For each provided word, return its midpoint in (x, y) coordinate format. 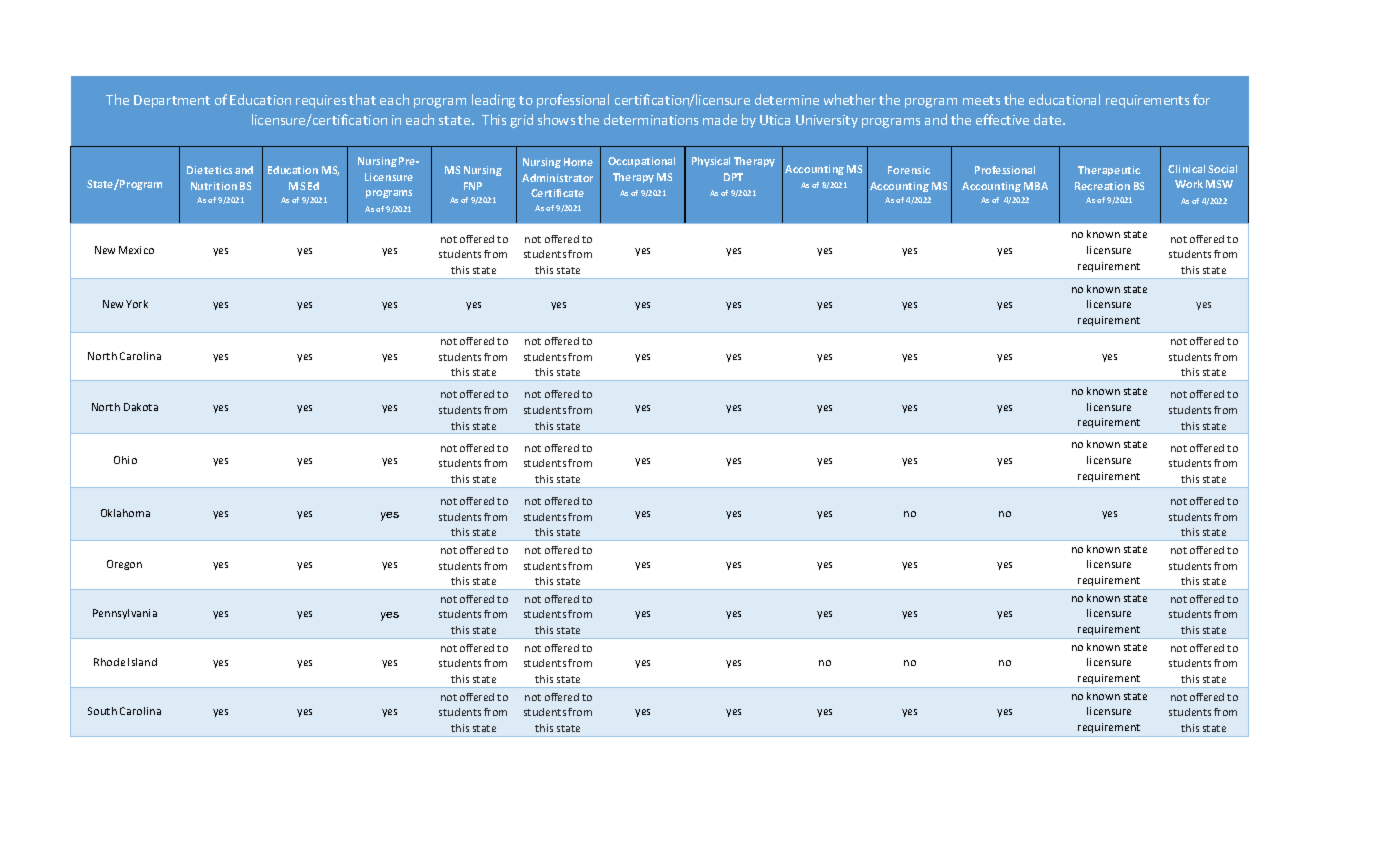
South (102, 711)
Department (172, 101)
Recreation (1102, 186)
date (1049, 119)
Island (142, 662)
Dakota (141, 407)
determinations (651, 119)
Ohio (125, 460)
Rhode (109, 662)
